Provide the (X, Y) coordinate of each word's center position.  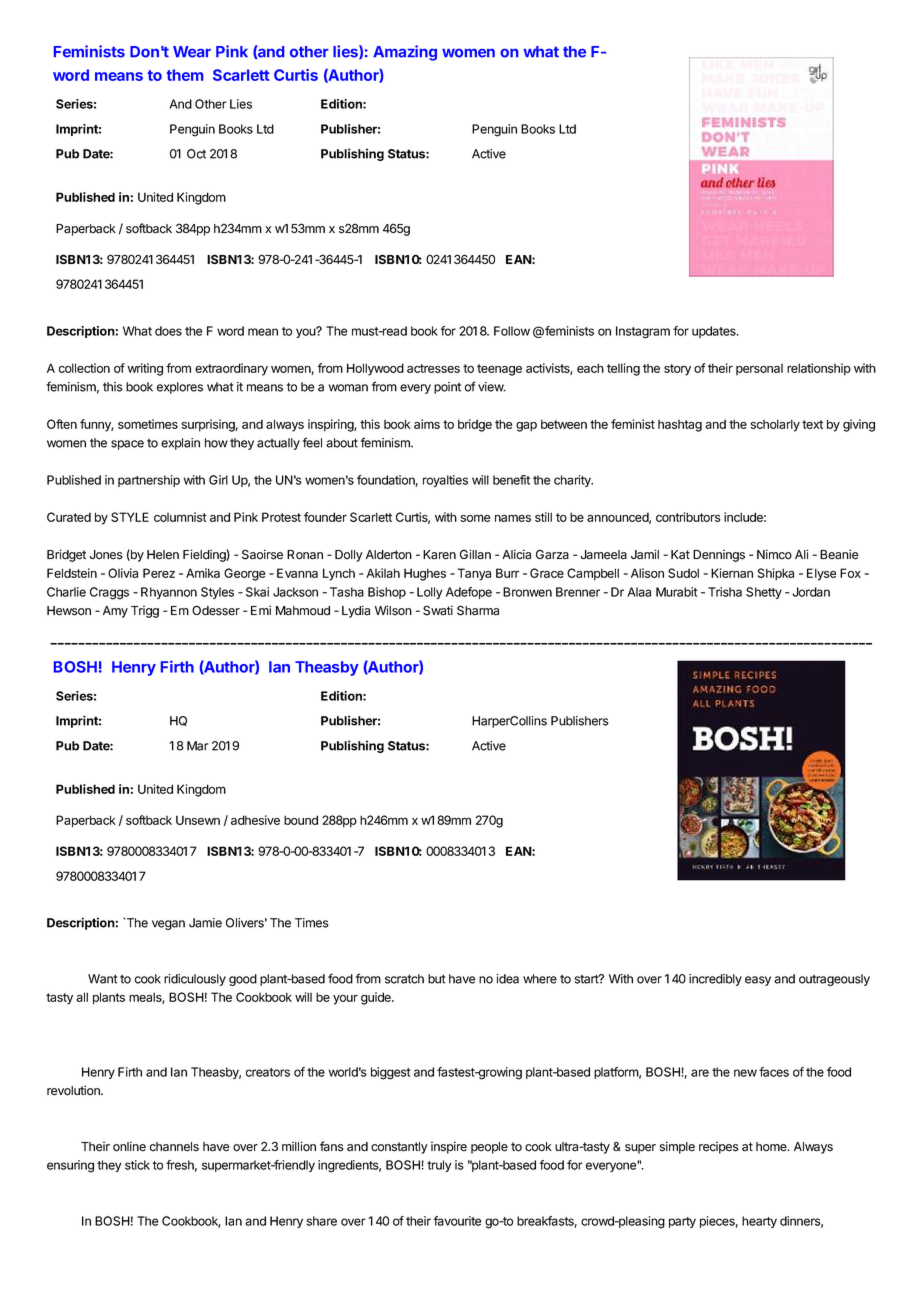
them (185, 75)
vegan (168, 925)
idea (507, 979)
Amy (115, 612)
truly (439, 1166)
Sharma (478, 610)
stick (137, 1165)
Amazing (405, 53)
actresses (433, 368)
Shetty (764, 593)
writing (145, 369)
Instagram (643, 332)
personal (759, 369)
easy (758, 981)
